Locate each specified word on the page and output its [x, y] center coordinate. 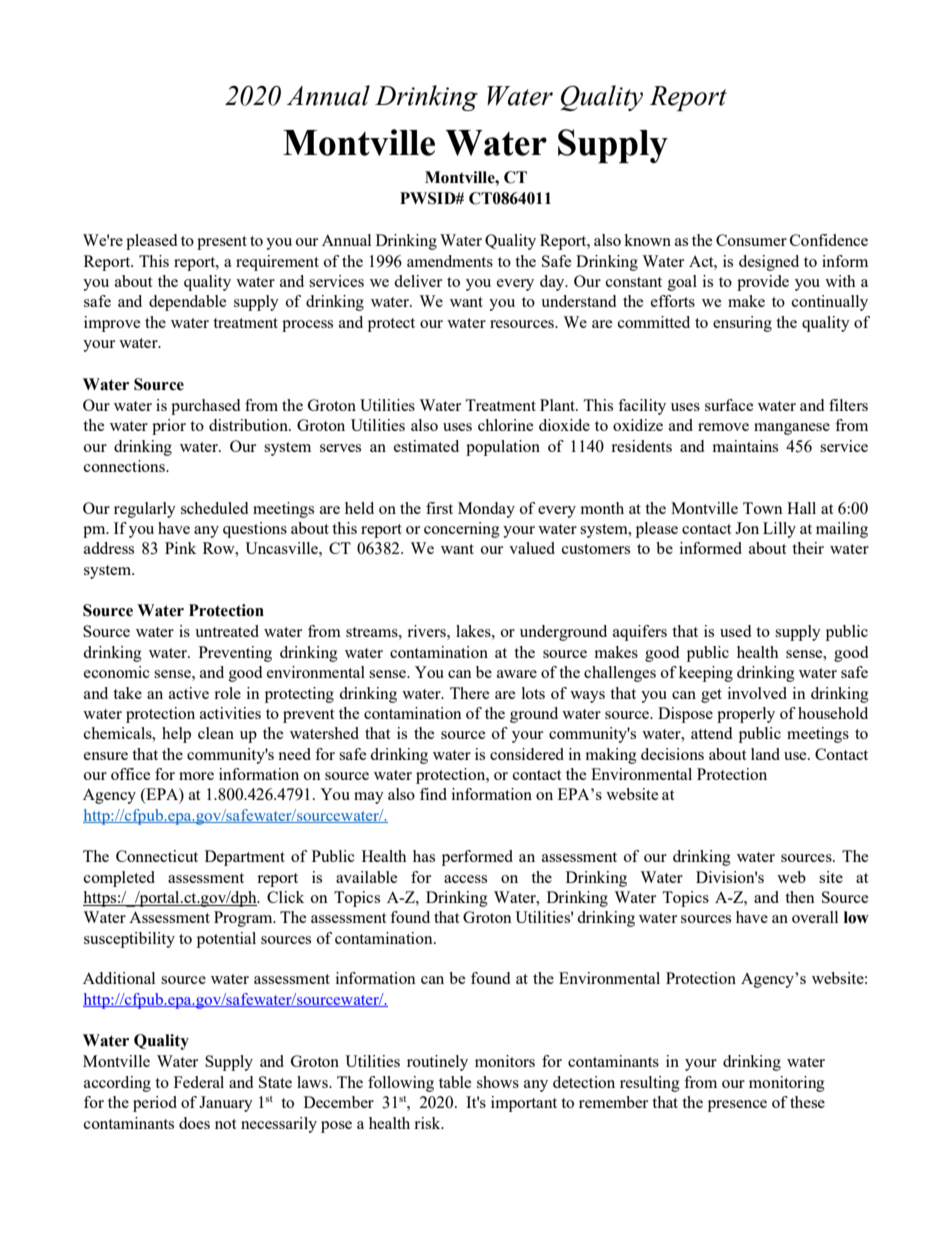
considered [527, 754]
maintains [745, 446]
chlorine [505, 425]
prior [169, 427]
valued [532, 548]
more [196, 776]
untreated [227, 631]
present [222, 243]
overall [815, 917]
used [735, 631]
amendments [450, 261]
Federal [199, 1082]
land [765, 754]
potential [226, 940]
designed [769, 263]
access [465, 879]
